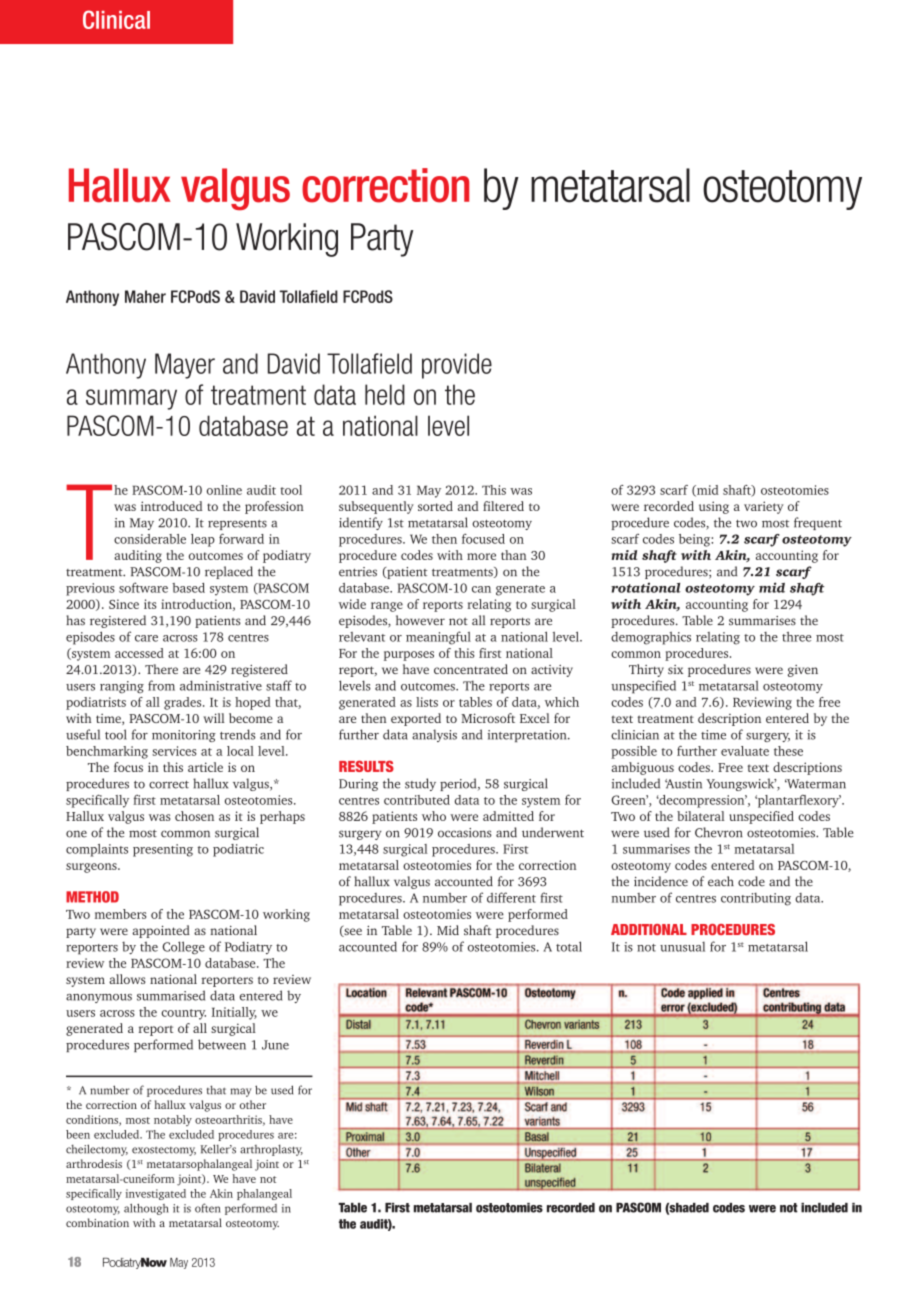 Image resolution: width=924 pixels, height=1308 pixels. I want to click on three, so click(796, 637).
